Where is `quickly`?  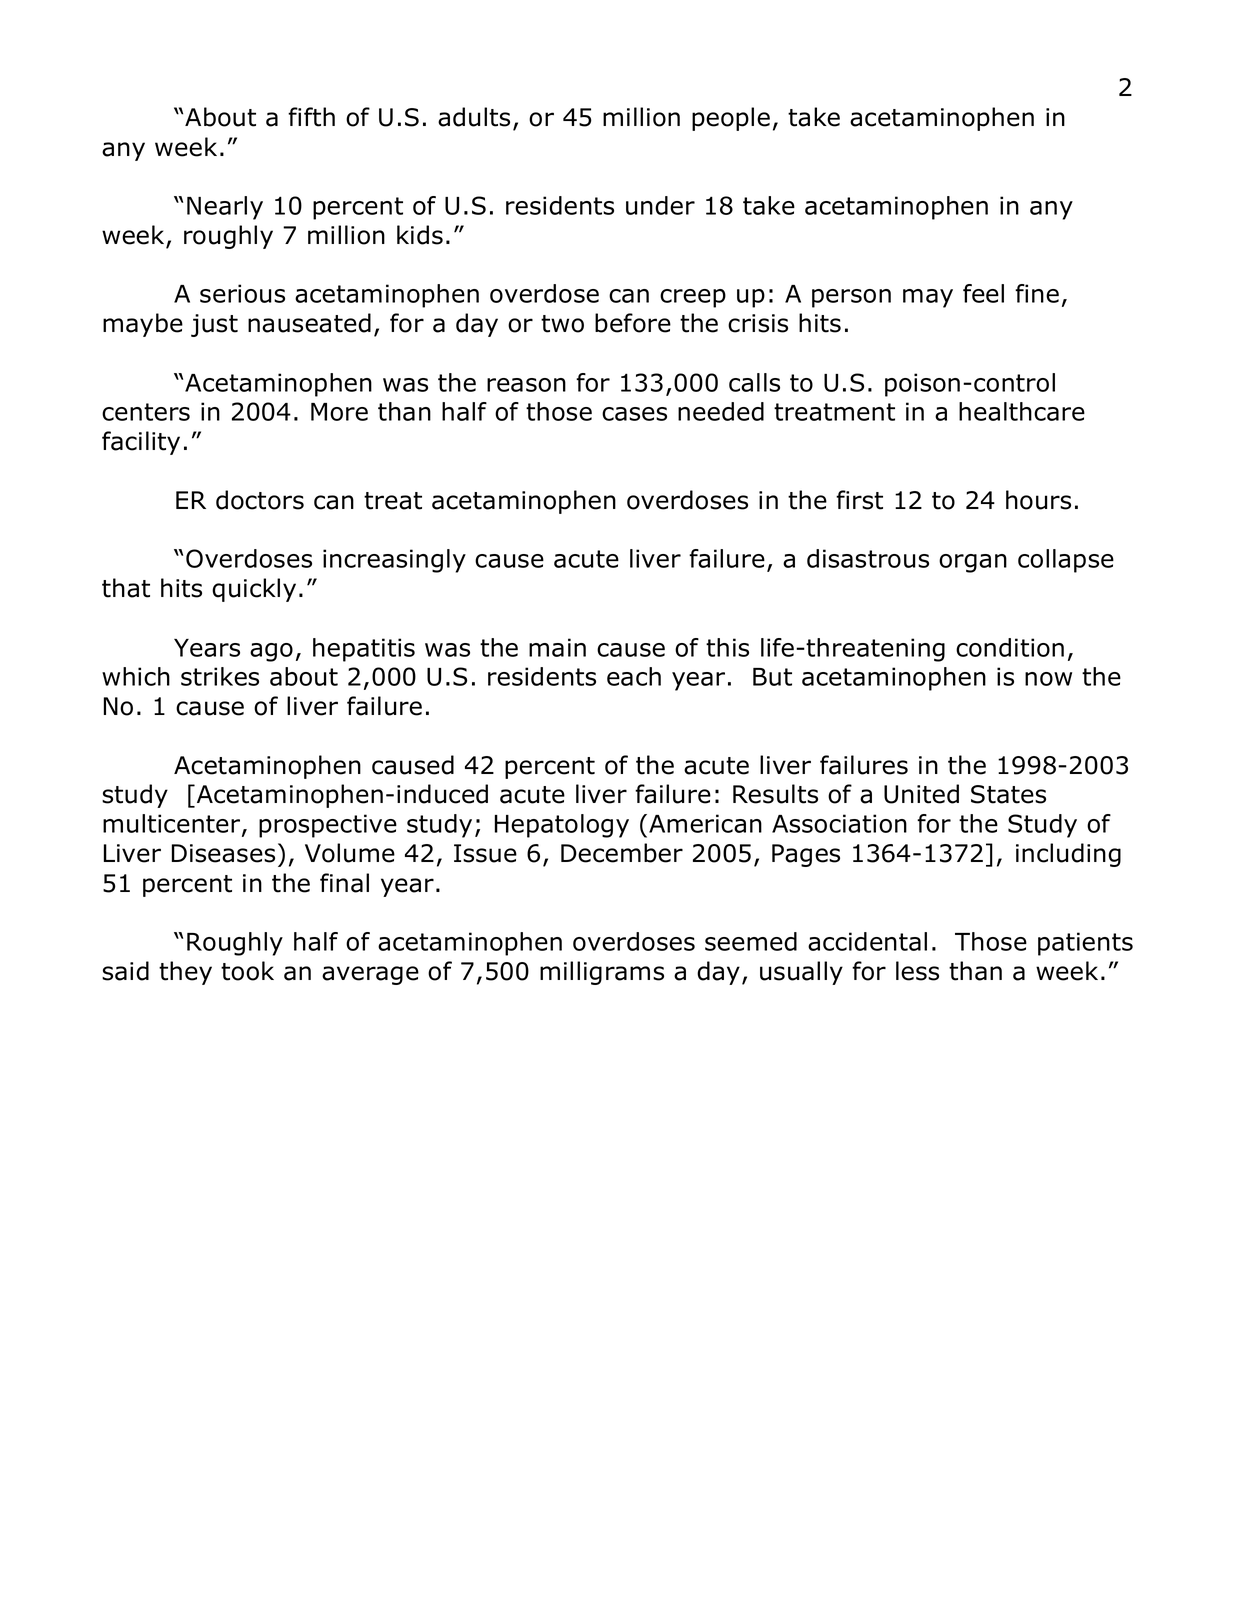 quickly is located at coordinates (254, 590).
